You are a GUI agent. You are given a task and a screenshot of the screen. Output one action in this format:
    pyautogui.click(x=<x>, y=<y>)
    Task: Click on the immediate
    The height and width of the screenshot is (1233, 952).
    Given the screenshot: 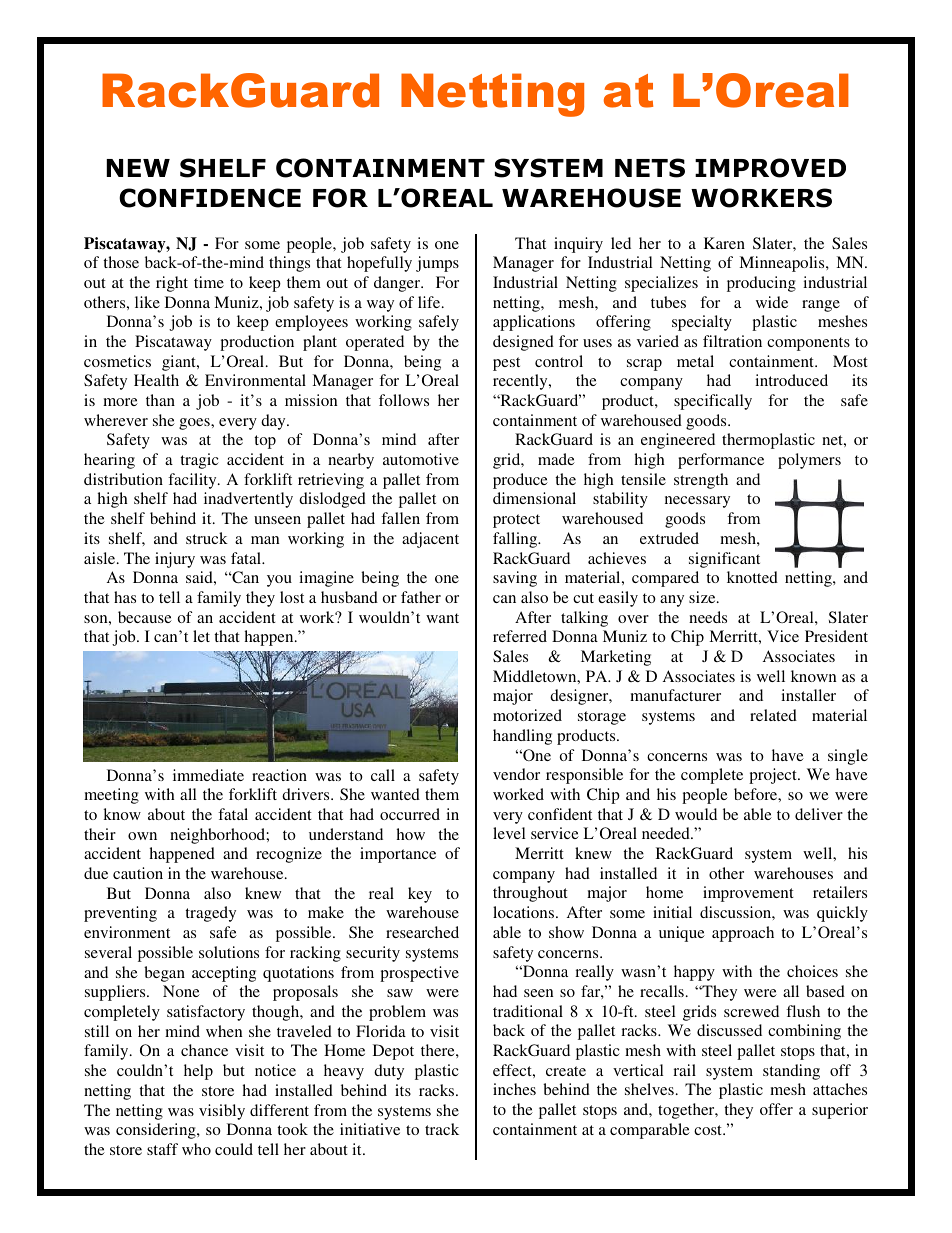 What is the action you would take?
    pyautogui.click(x=208, y=775)
